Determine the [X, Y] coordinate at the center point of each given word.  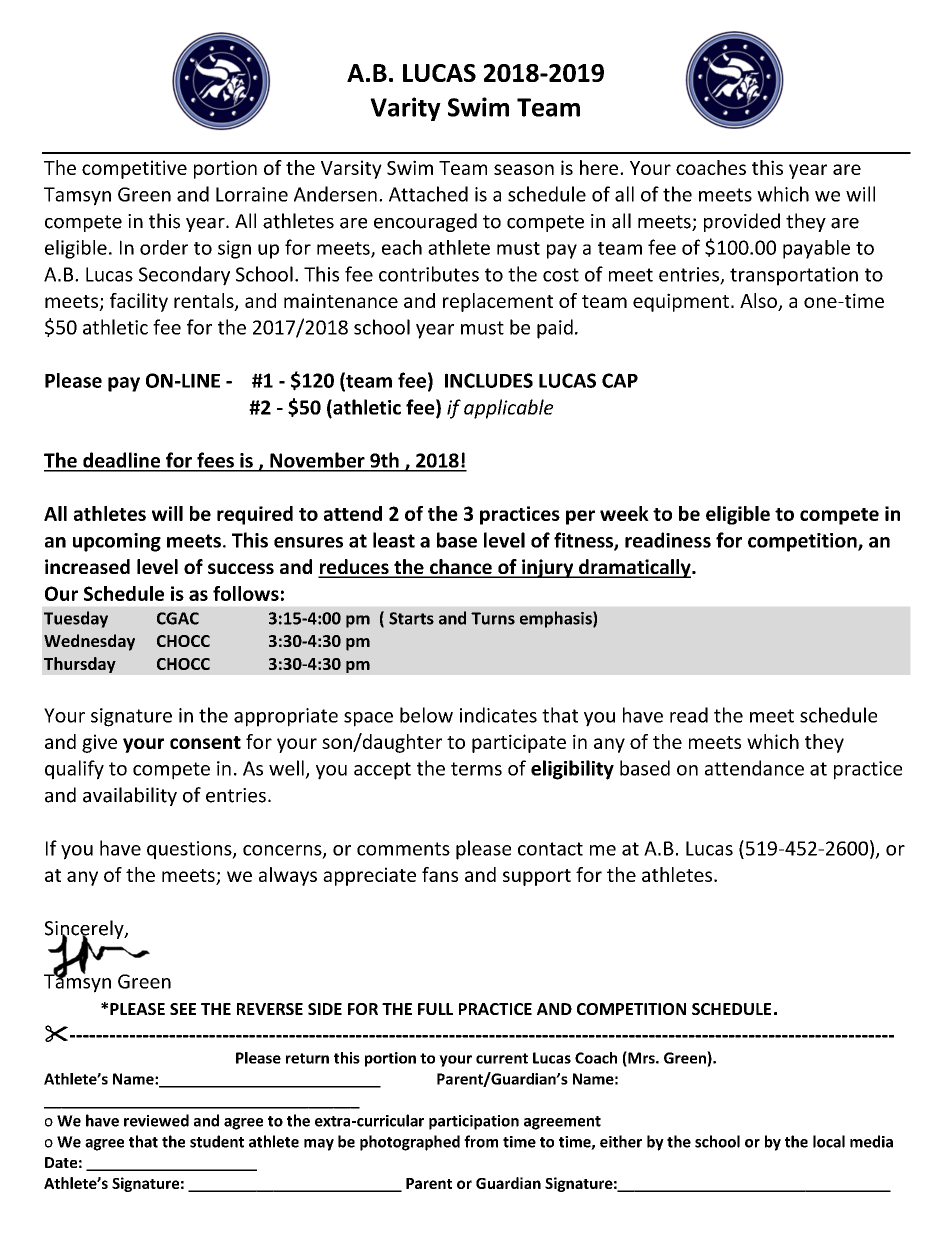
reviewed [156, 1120]
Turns [493, 618]
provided [742, 222]
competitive [134, 169]
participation [474, 1122]
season [524, 169]
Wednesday [89, 642]
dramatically [635, 568]
